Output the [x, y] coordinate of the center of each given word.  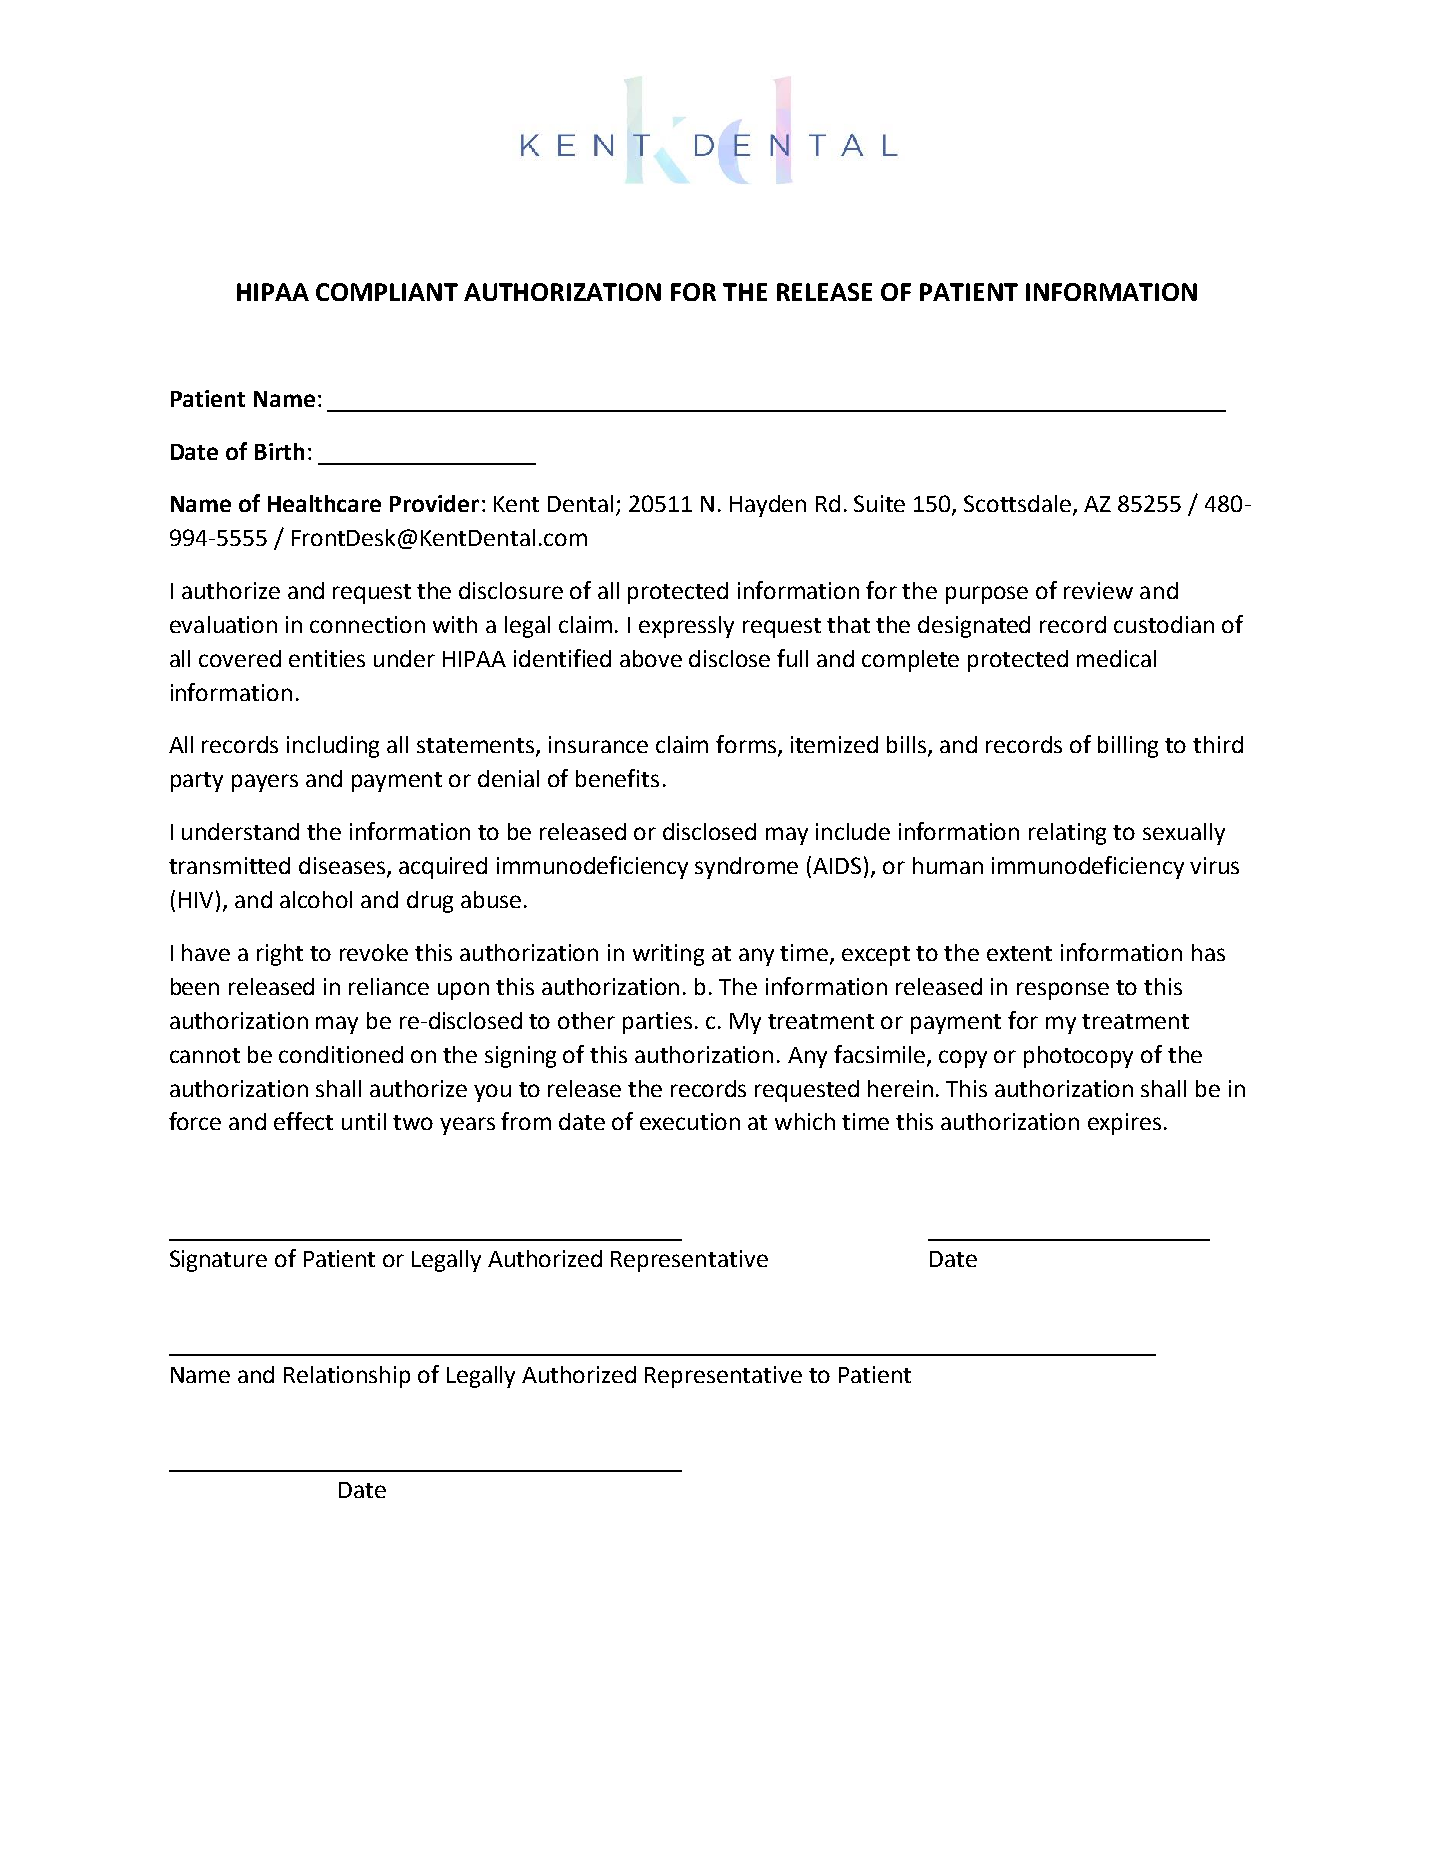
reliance [389, 986]
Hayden [768, 506]
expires [1124, 1124]
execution [690, 1121]
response [1063, 991]
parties [657, 1023]
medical [1116, 658]
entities [327, 658]
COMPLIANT [387, 292]
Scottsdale [1019, 505]
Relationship [347, 1377]
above [651, 658]
